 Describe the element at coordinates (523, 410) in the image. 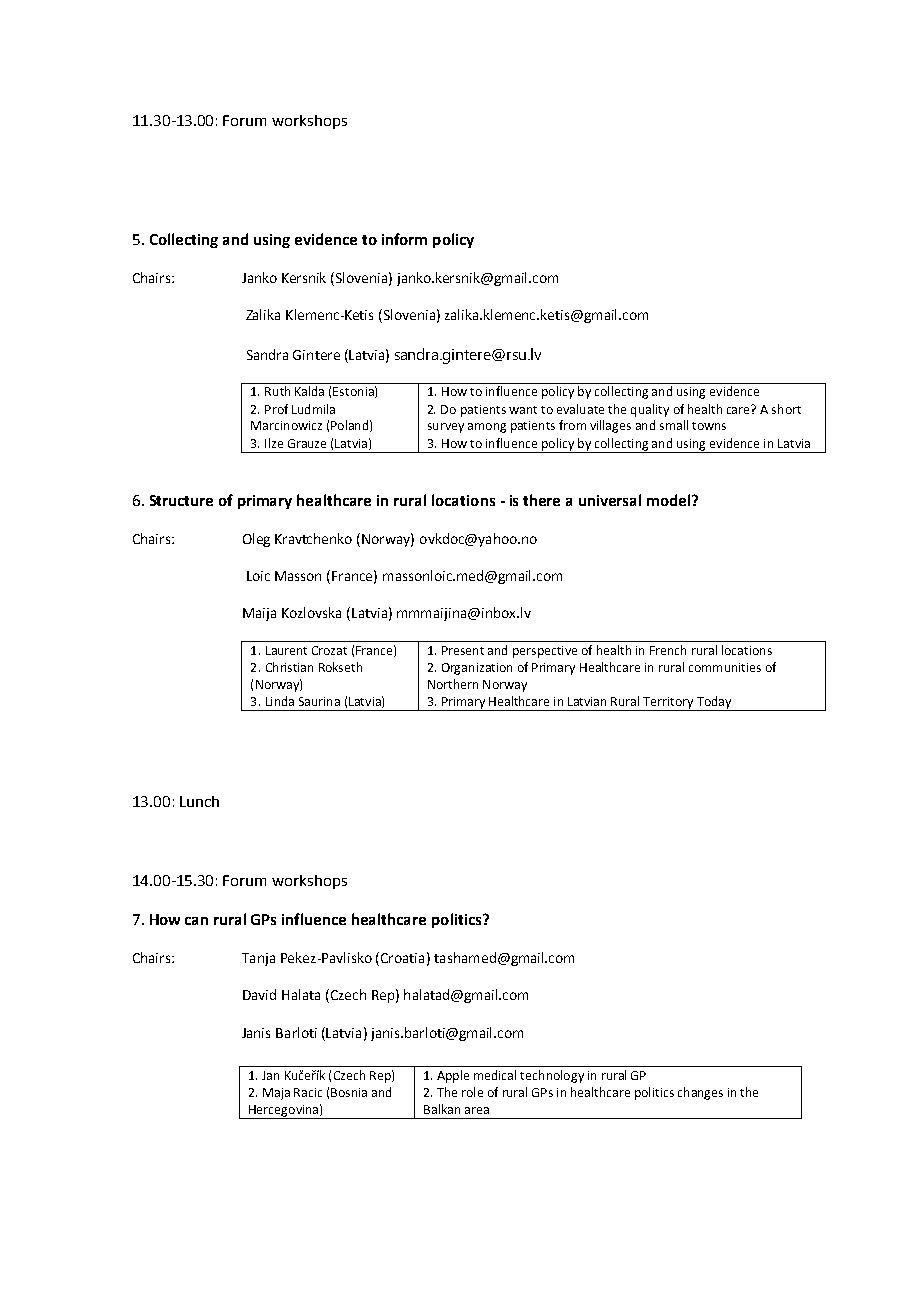

I see `want` at that location.
